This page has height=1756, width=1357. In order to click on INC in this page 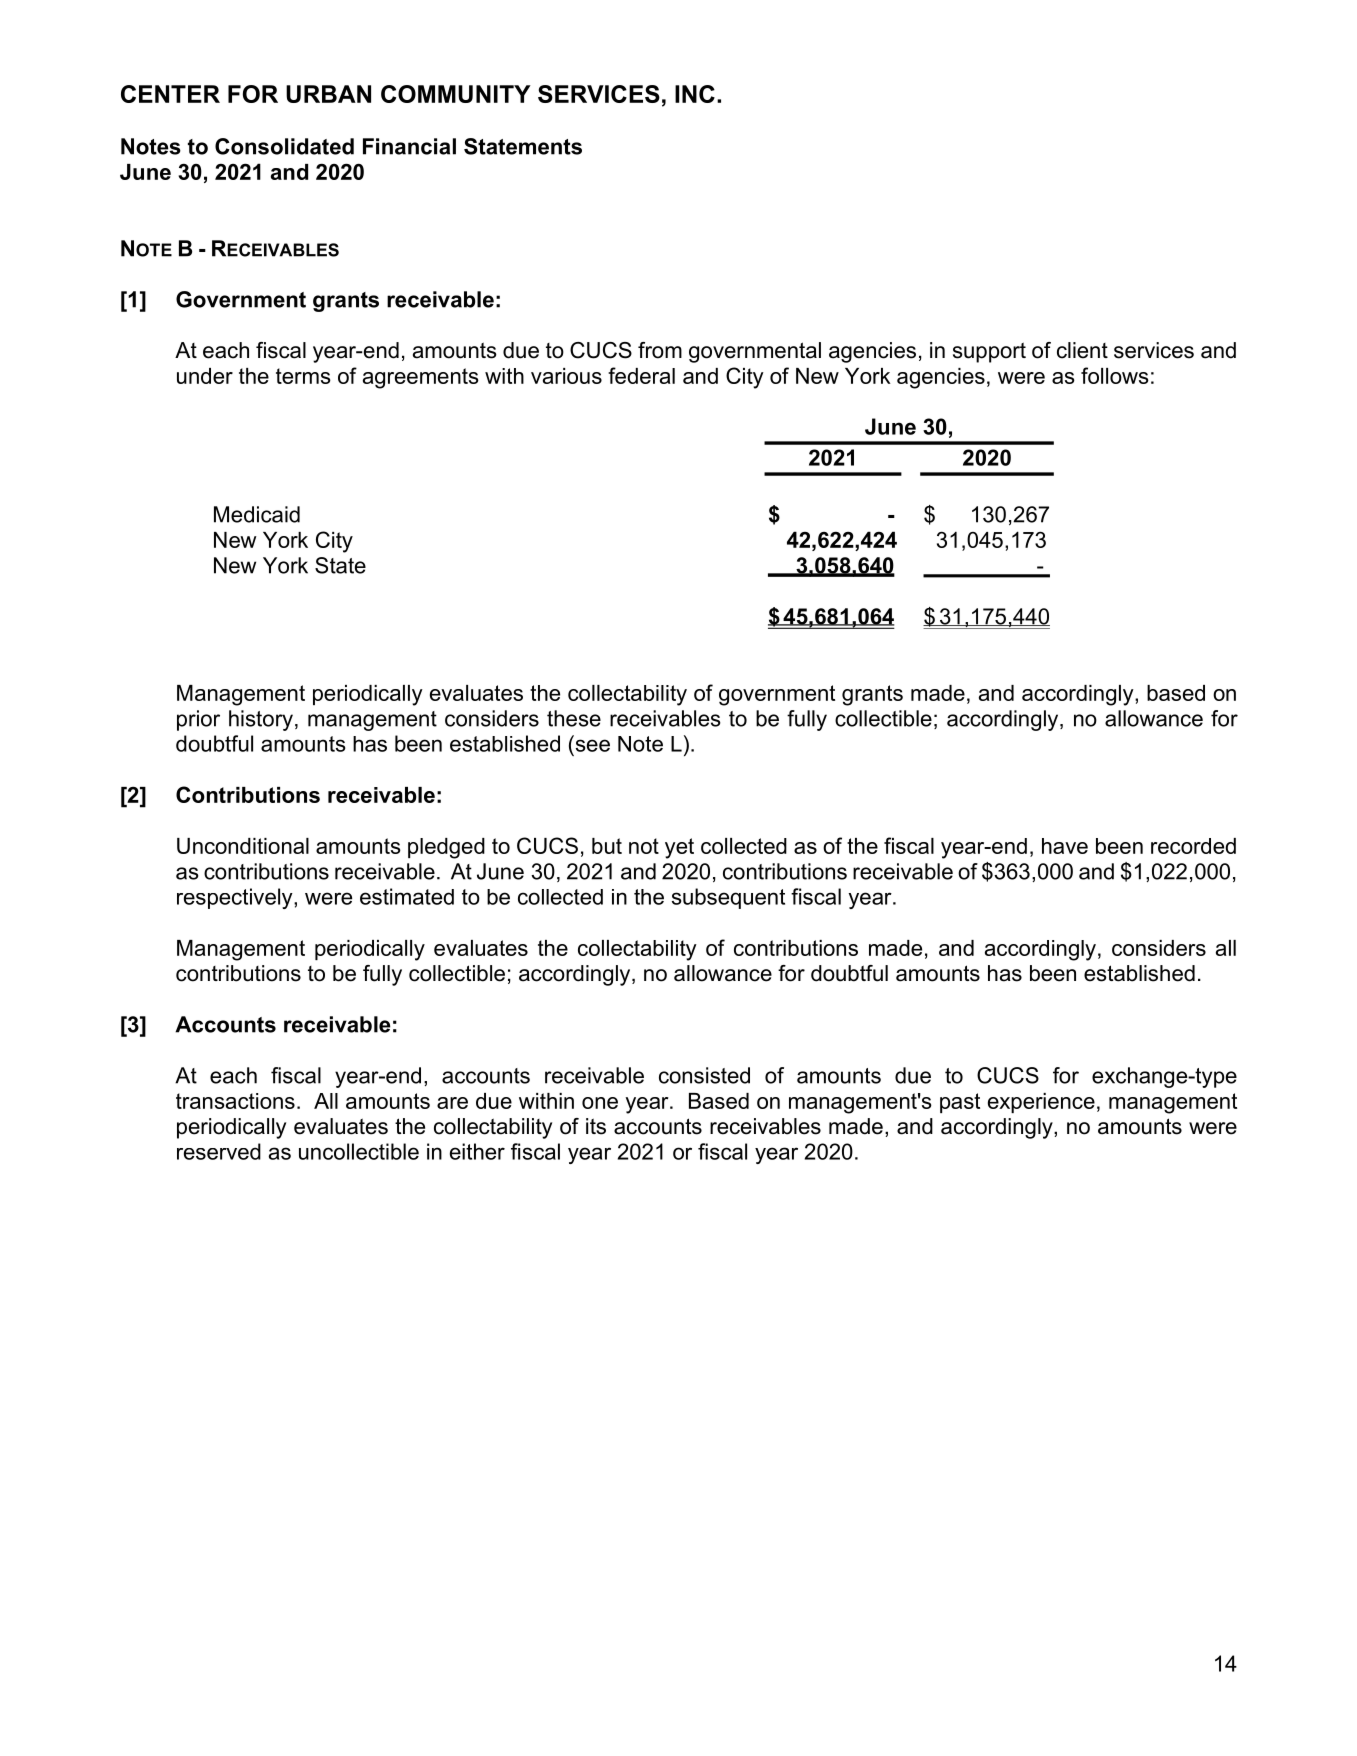, I will do `click(695, 94)`.
